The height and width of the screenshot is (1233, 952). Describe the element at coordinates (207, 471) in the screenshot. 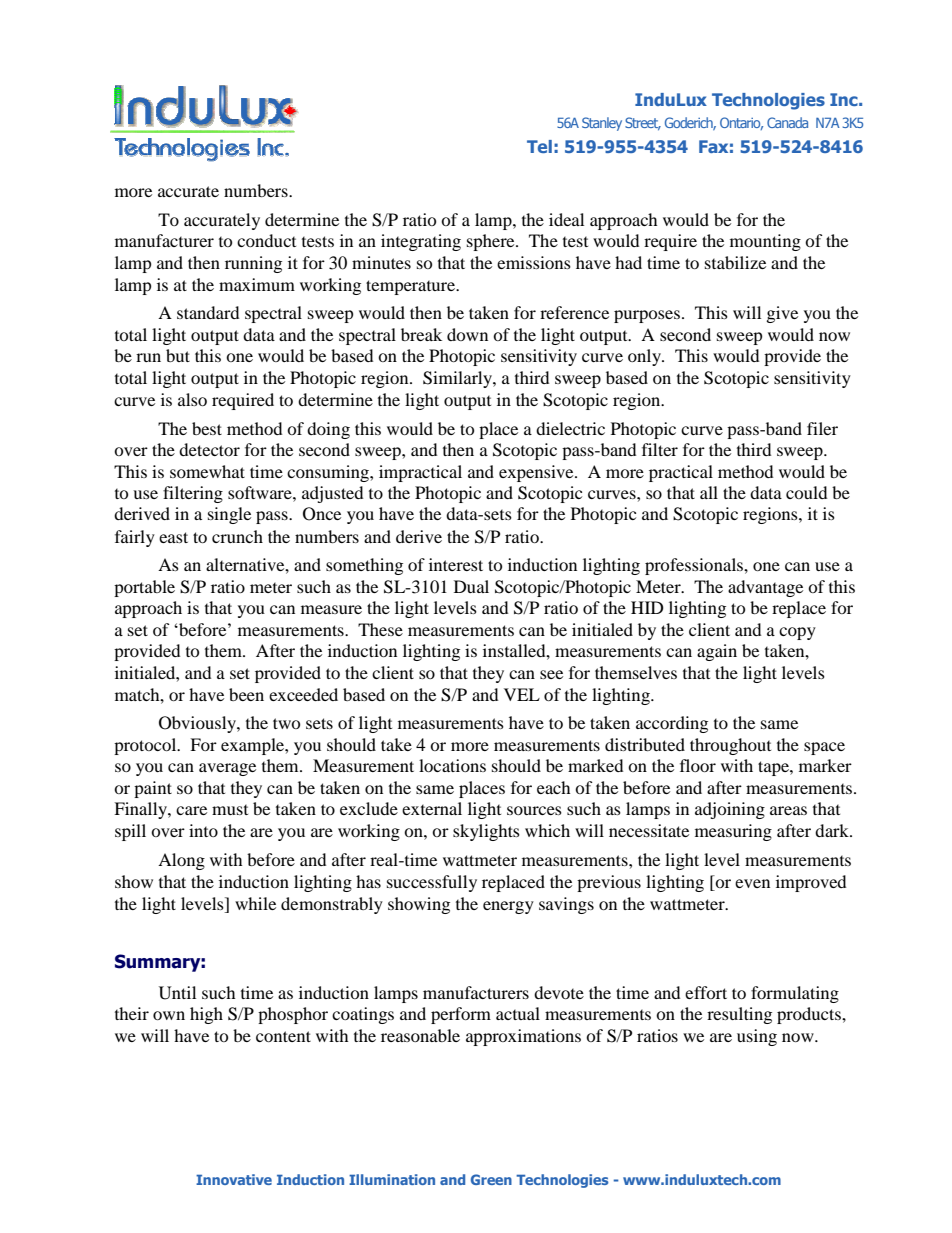

I see `somewhat` at that location.
